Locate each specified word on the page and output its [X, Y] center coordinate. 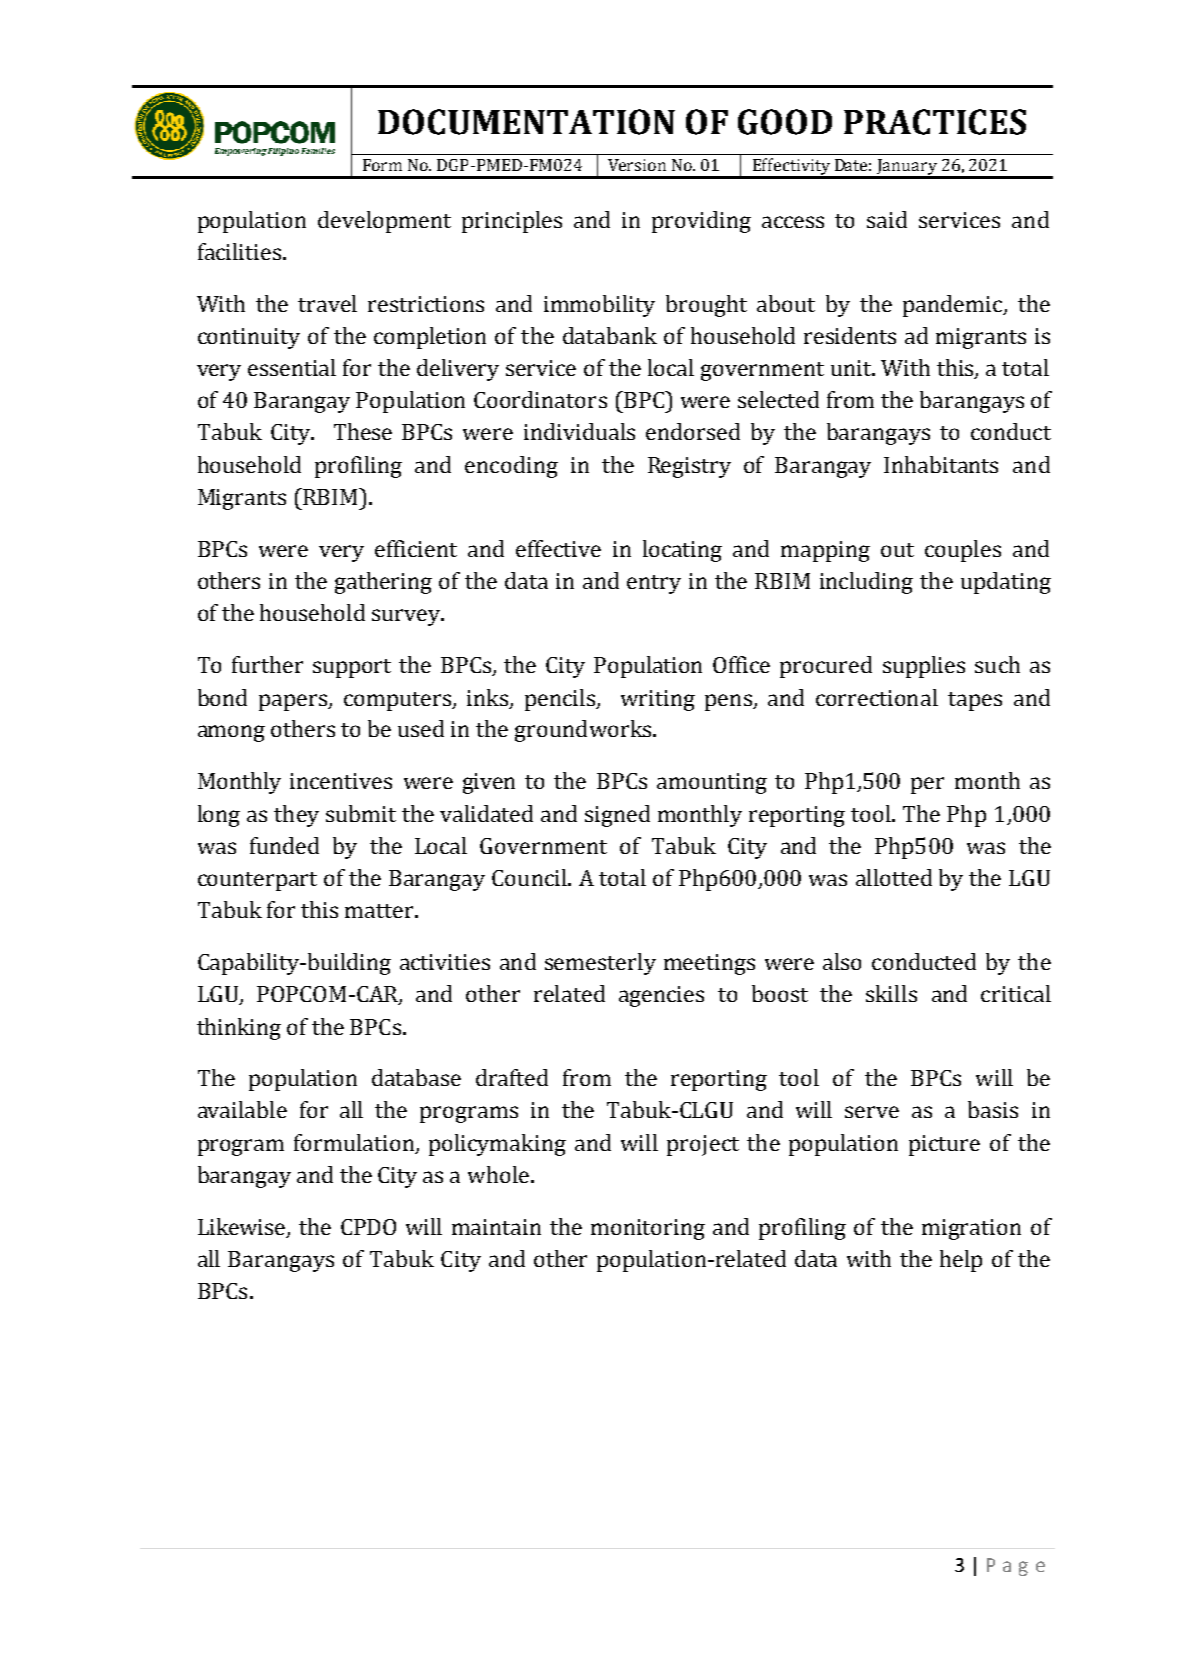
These [363, 431]
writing [658, 700]
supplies [924, 667]
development [384, 222]
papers [294, 702]
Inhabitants [941, 464]
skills [891, 993]
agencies [661, 996]
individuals [579, 431]
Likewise [243, 1228]
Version [637, 165]
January [907, 168]
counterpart [257, 881]
